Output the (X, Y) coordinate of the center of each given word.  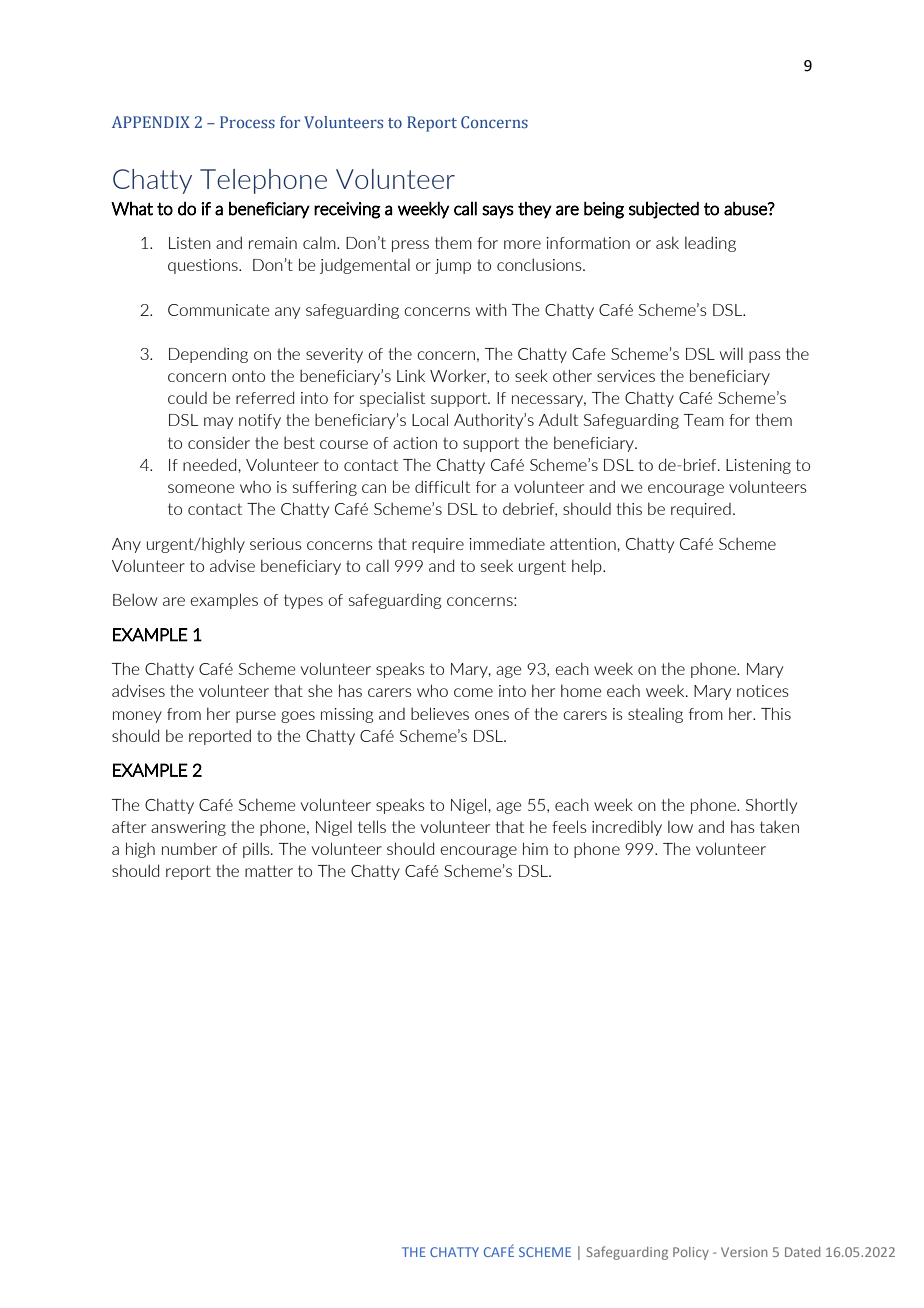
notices (763, 691)
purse (256, 717)
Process (247, 122)
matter (269, 871)
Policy (691, 1253)
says (498, 212)
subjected (664, 210)
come (473, 692)
